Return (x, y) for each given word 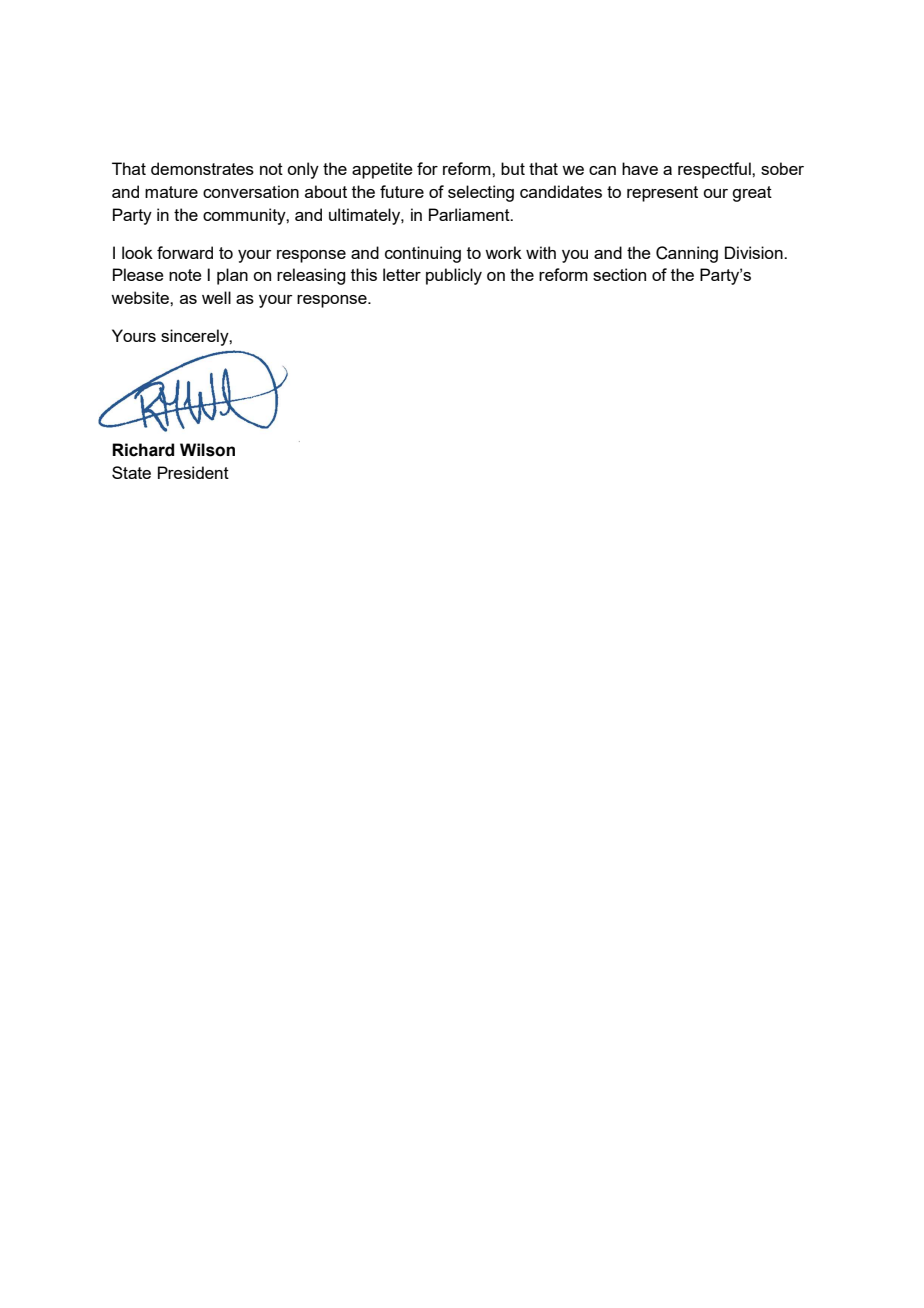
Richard (143, 450)
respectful (715, 170)
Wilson (207, 450)
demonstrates (202, 168)
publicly (454, 276)
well (216, 297)
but (513, 168)
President (193, 472)
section (619, 274)
